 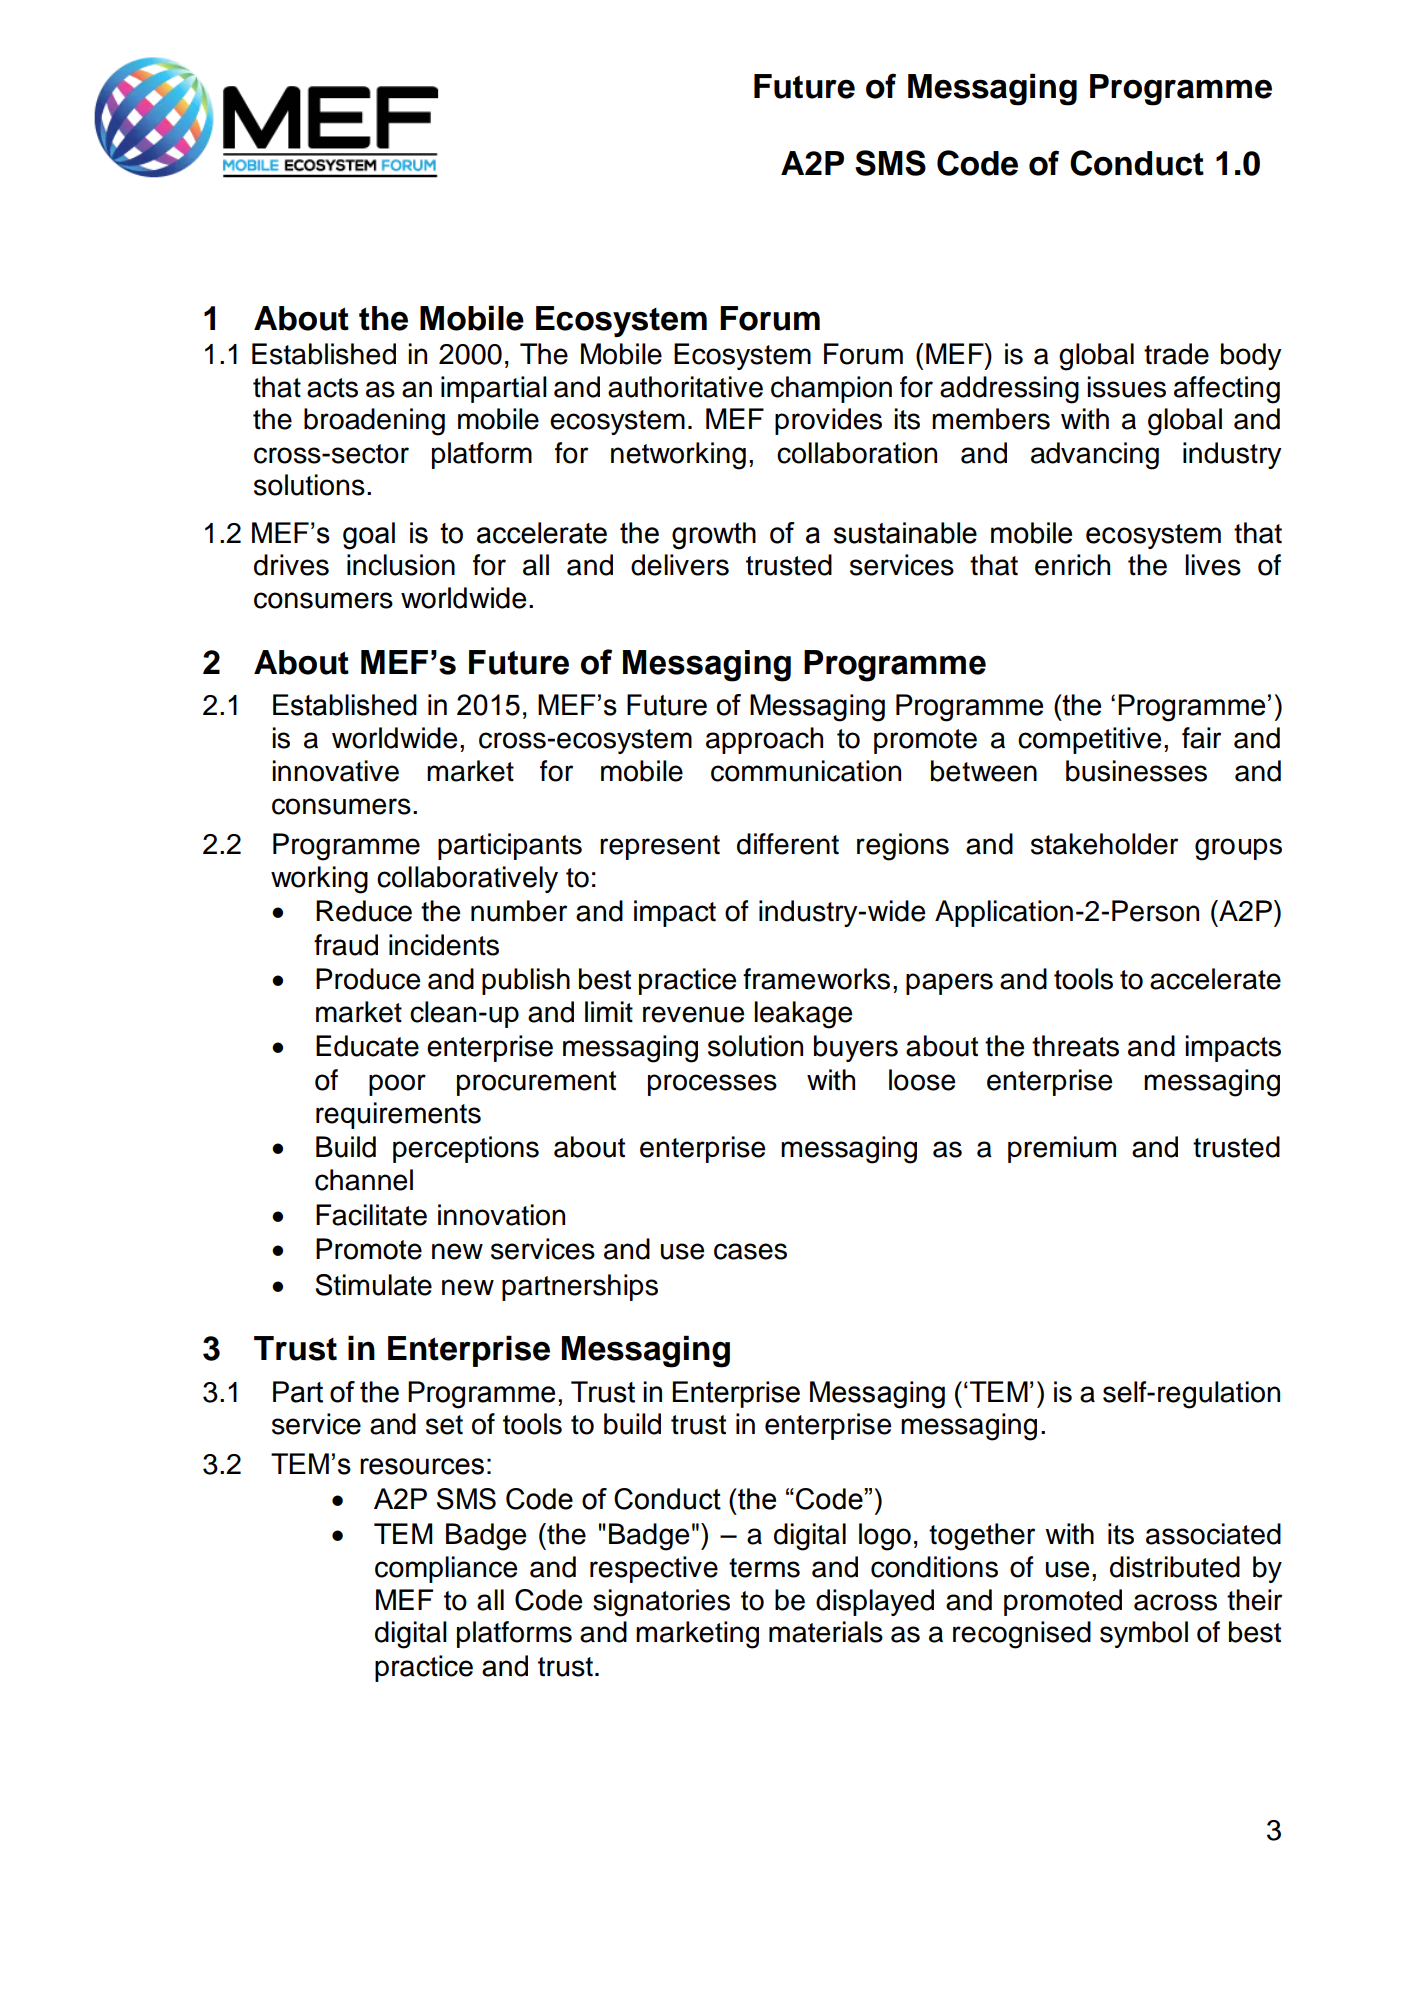 I want to click on broadening, so click(x=374, y=422).
